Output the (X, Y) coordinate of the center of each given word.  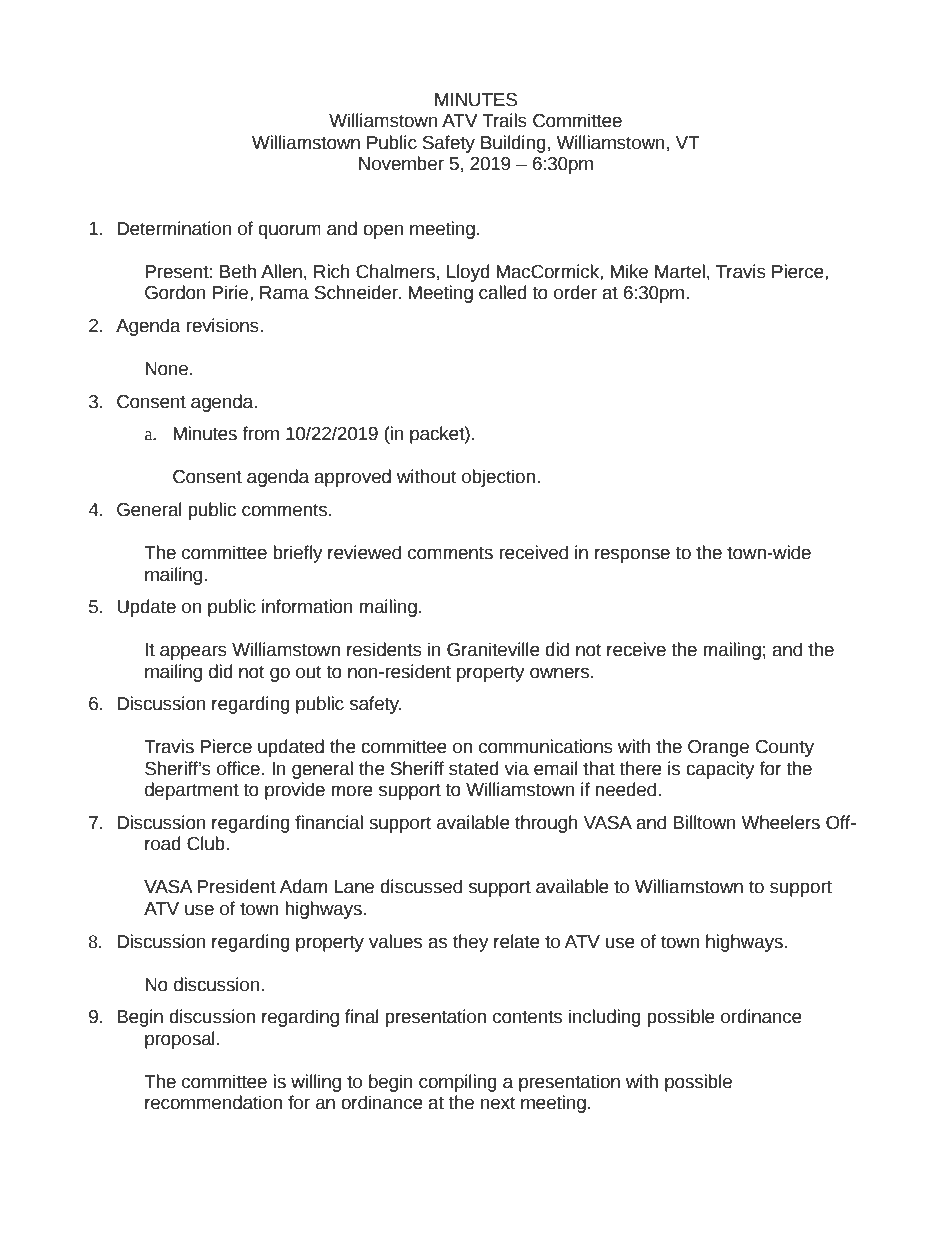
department (192, 791)
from (261, 433)
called (503, 292)
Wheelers (780, 822)
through (546, 824)
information (307, 606)
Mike (629, 271)
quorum (289, 231)
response (632, 555)
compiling (458, 1083)
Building (513, 144)
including (605, 1018)
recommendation (213, 1102)
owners (561, 673)
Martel (680, 271)
